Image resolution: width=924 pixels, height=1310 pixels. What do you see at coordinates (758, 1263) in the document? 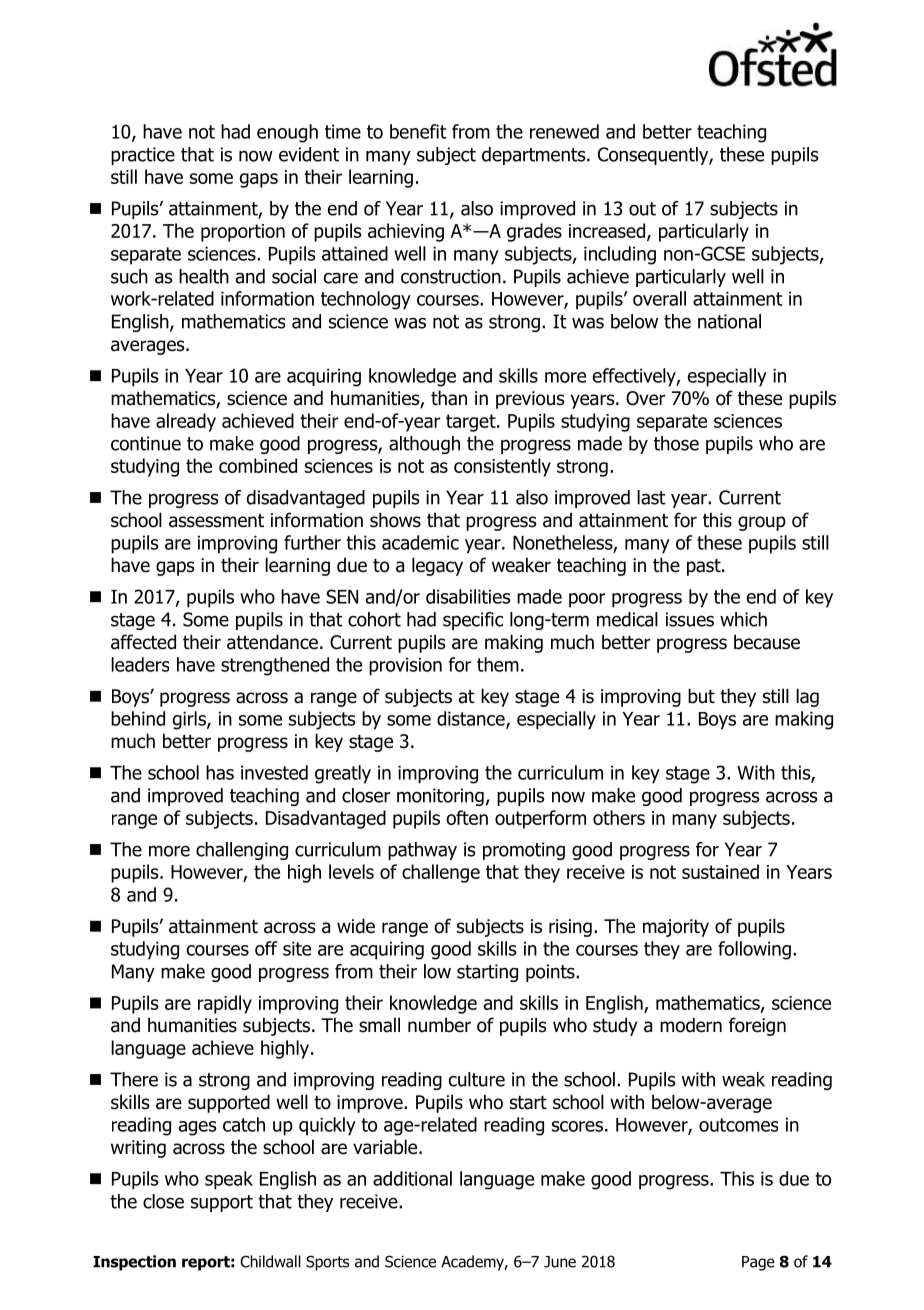
I see `Page` at bounding box center [758, 1263].
